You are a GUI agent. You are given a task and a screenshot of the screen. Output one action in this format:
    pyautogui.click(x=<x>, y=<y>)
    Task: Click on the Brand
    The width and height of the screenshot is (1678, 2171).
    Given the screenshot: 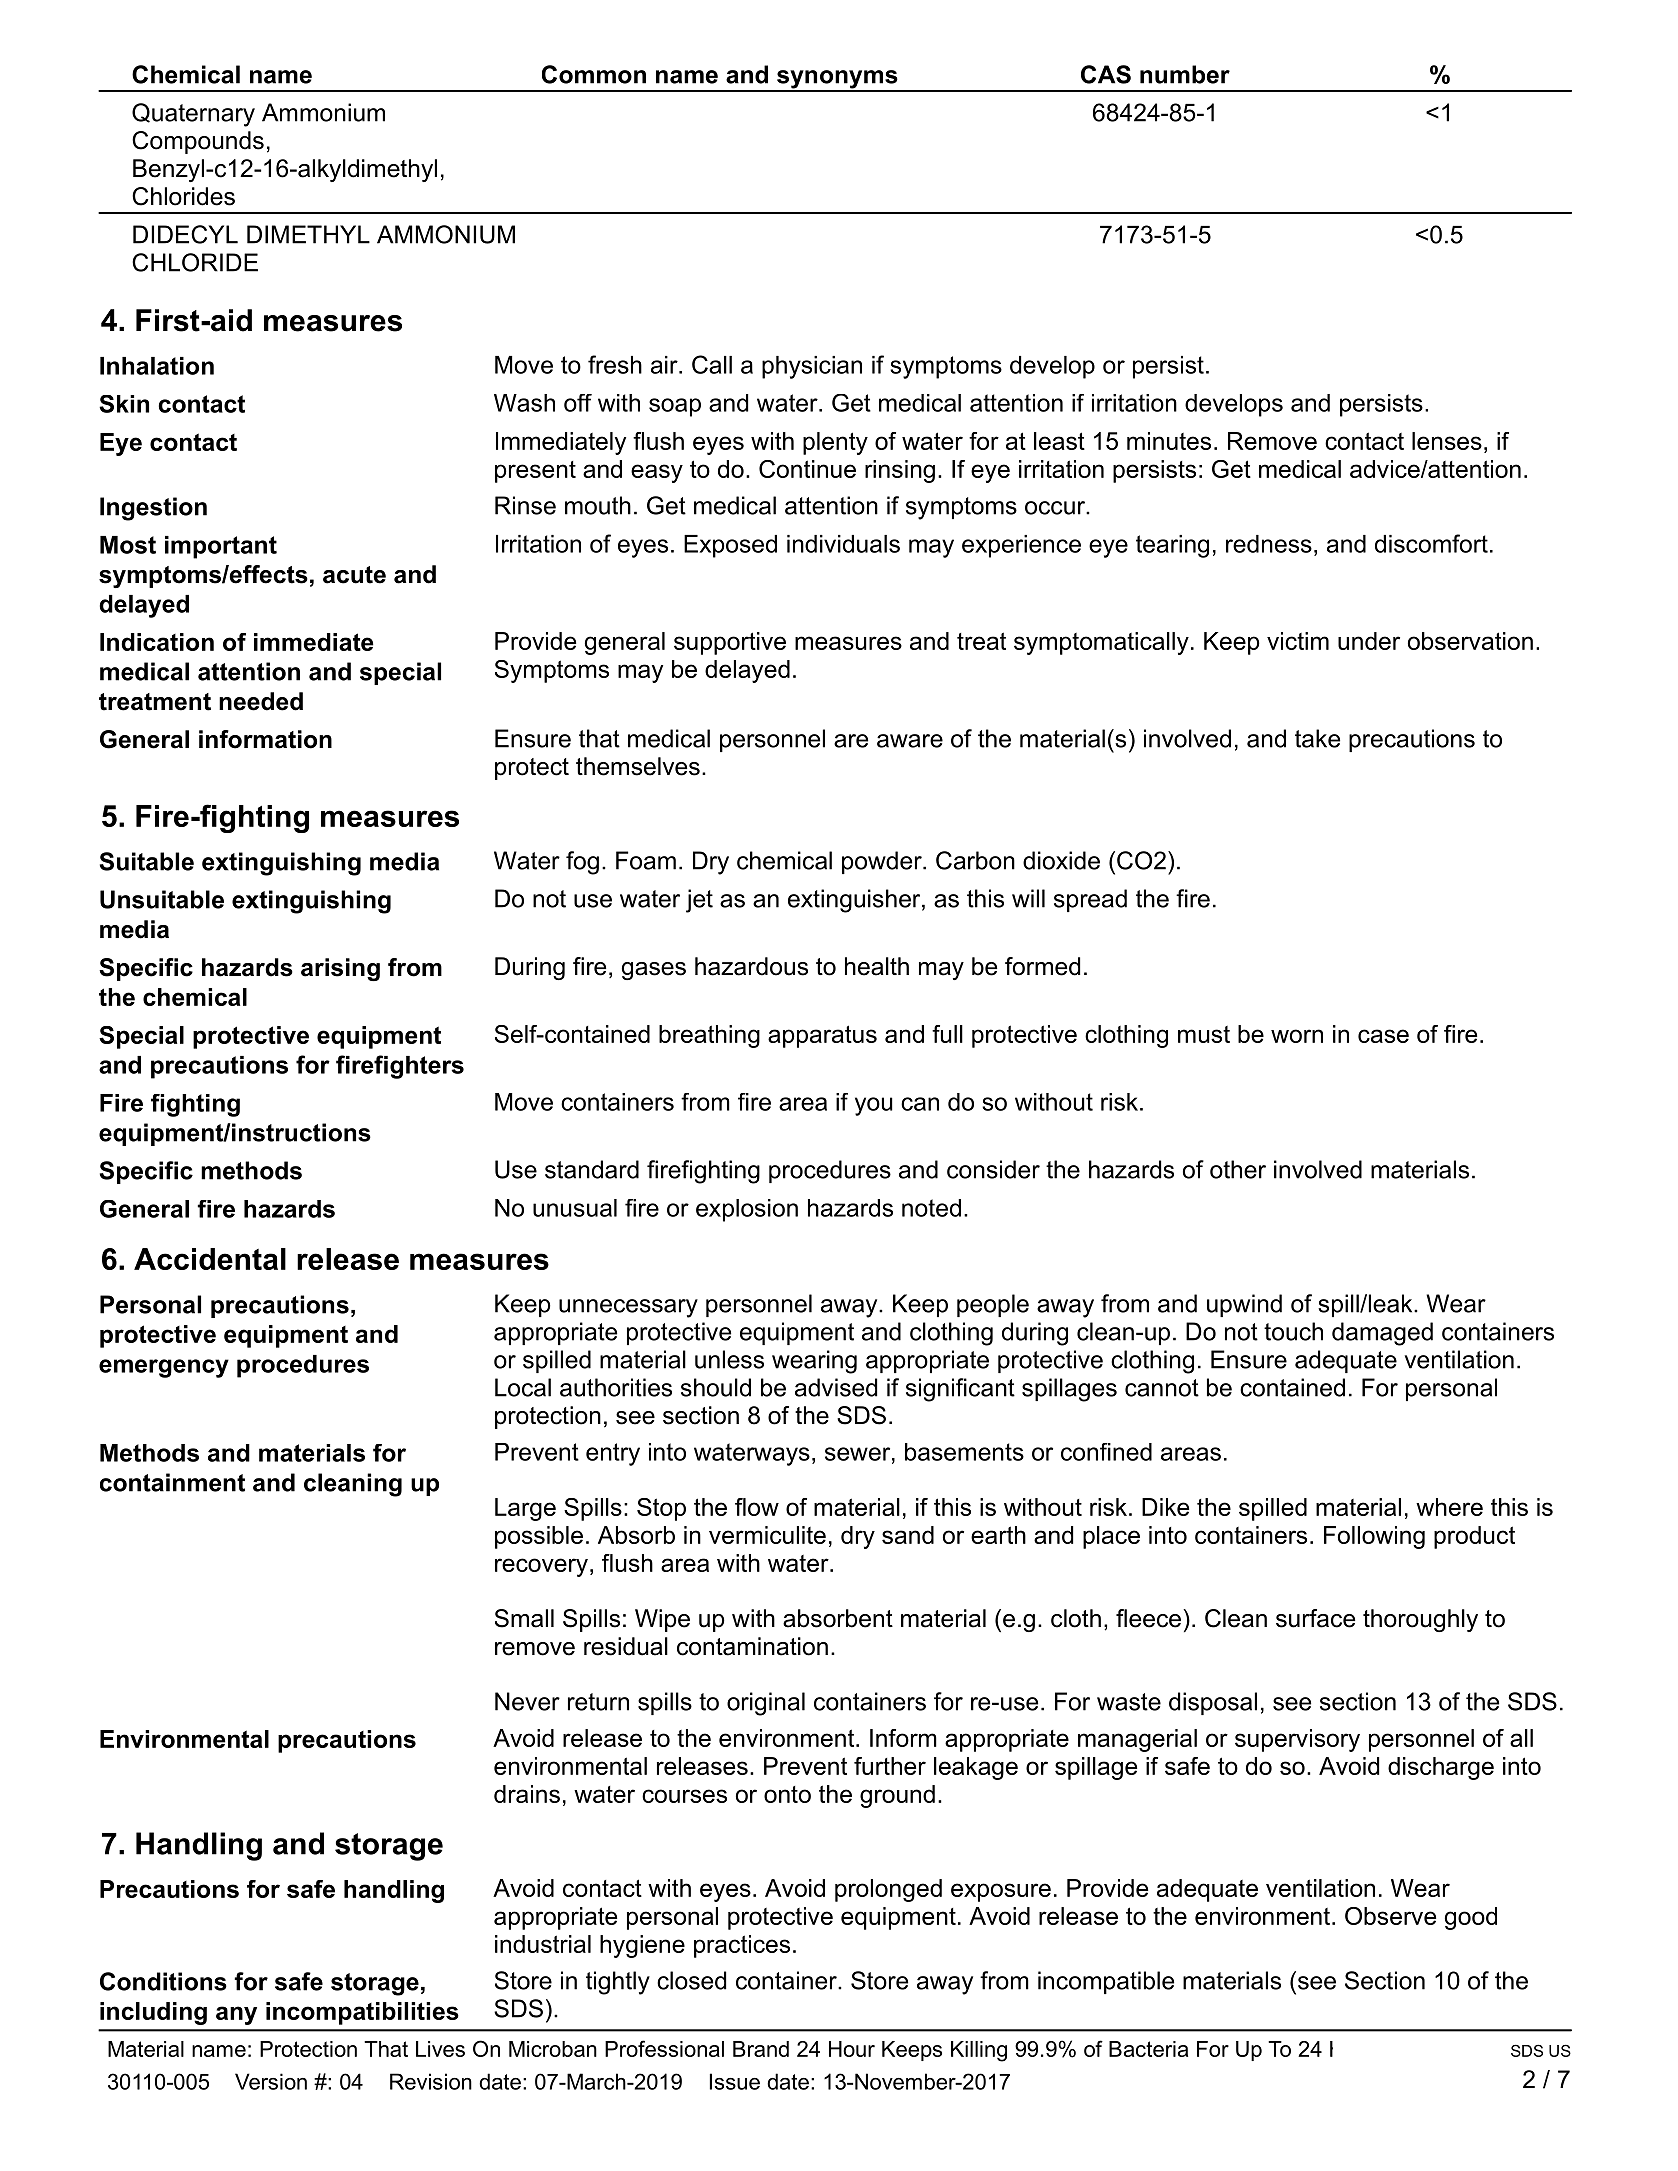 What is the action you would take?
    pyautogui.click(x=761, y=2049)
